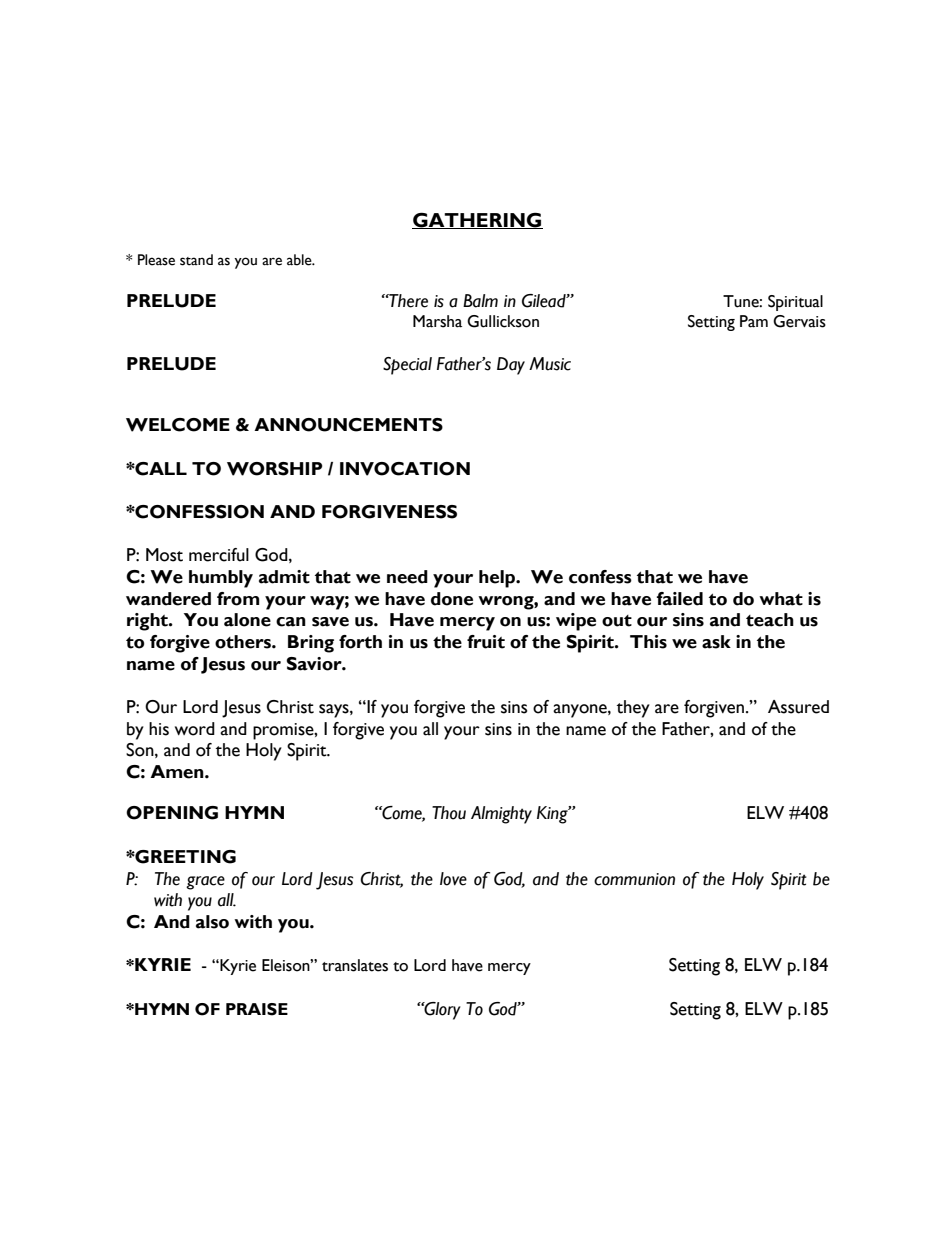 The height and width of the screenshot is (1233, 952). What do you see at coordinates (274, 469) in the screenshot?
I see `WORSHIP` at bounding box center [274, 469].
